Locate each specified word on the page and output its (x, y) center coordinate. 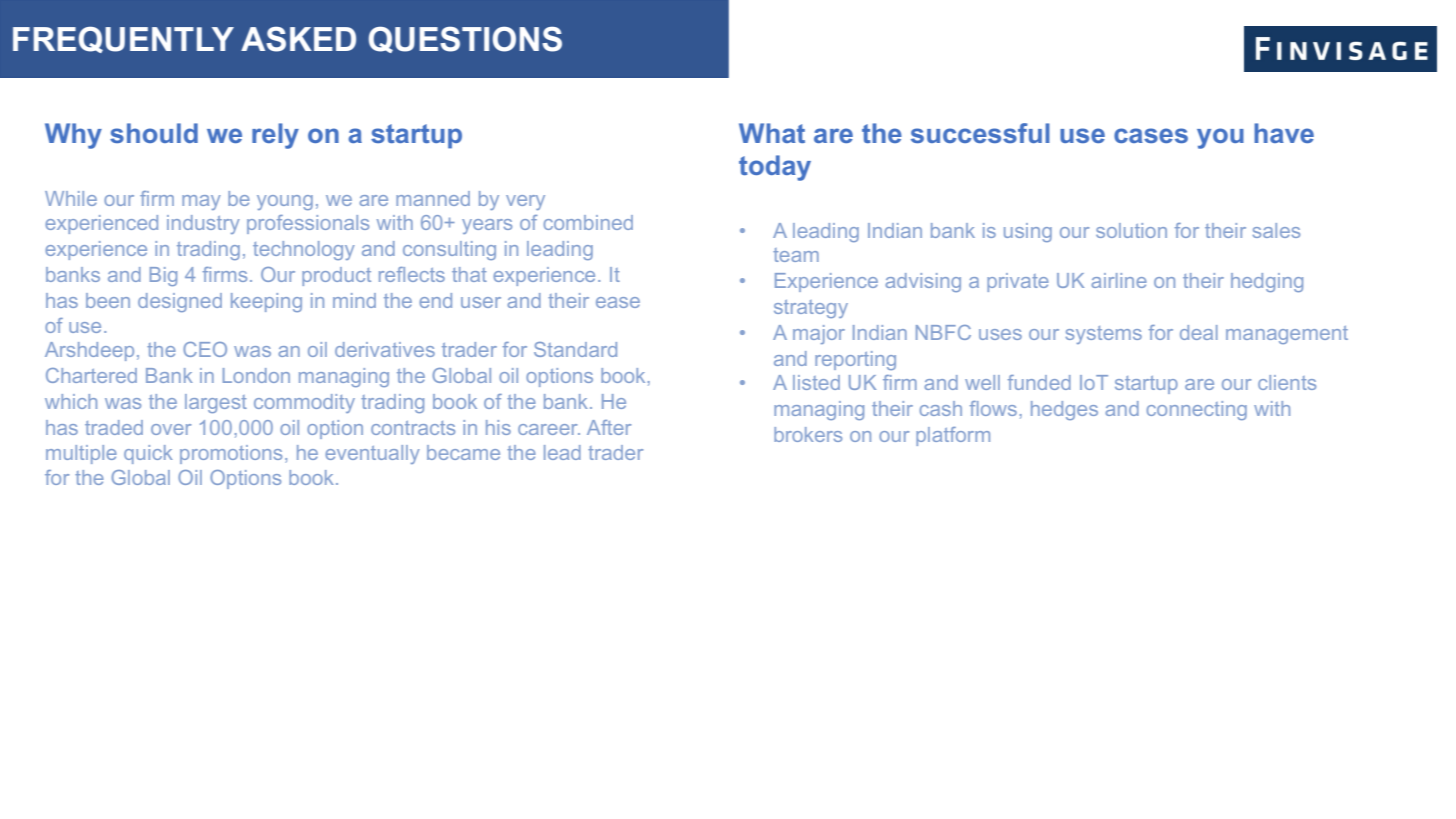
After (609, 427)
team (796, 255)
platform (953, 436)
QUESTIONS (465, 39)
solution (1131, 230)
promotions (231, 454)
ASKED (298, 39)
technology (304, 250)
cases (1151, 135)
